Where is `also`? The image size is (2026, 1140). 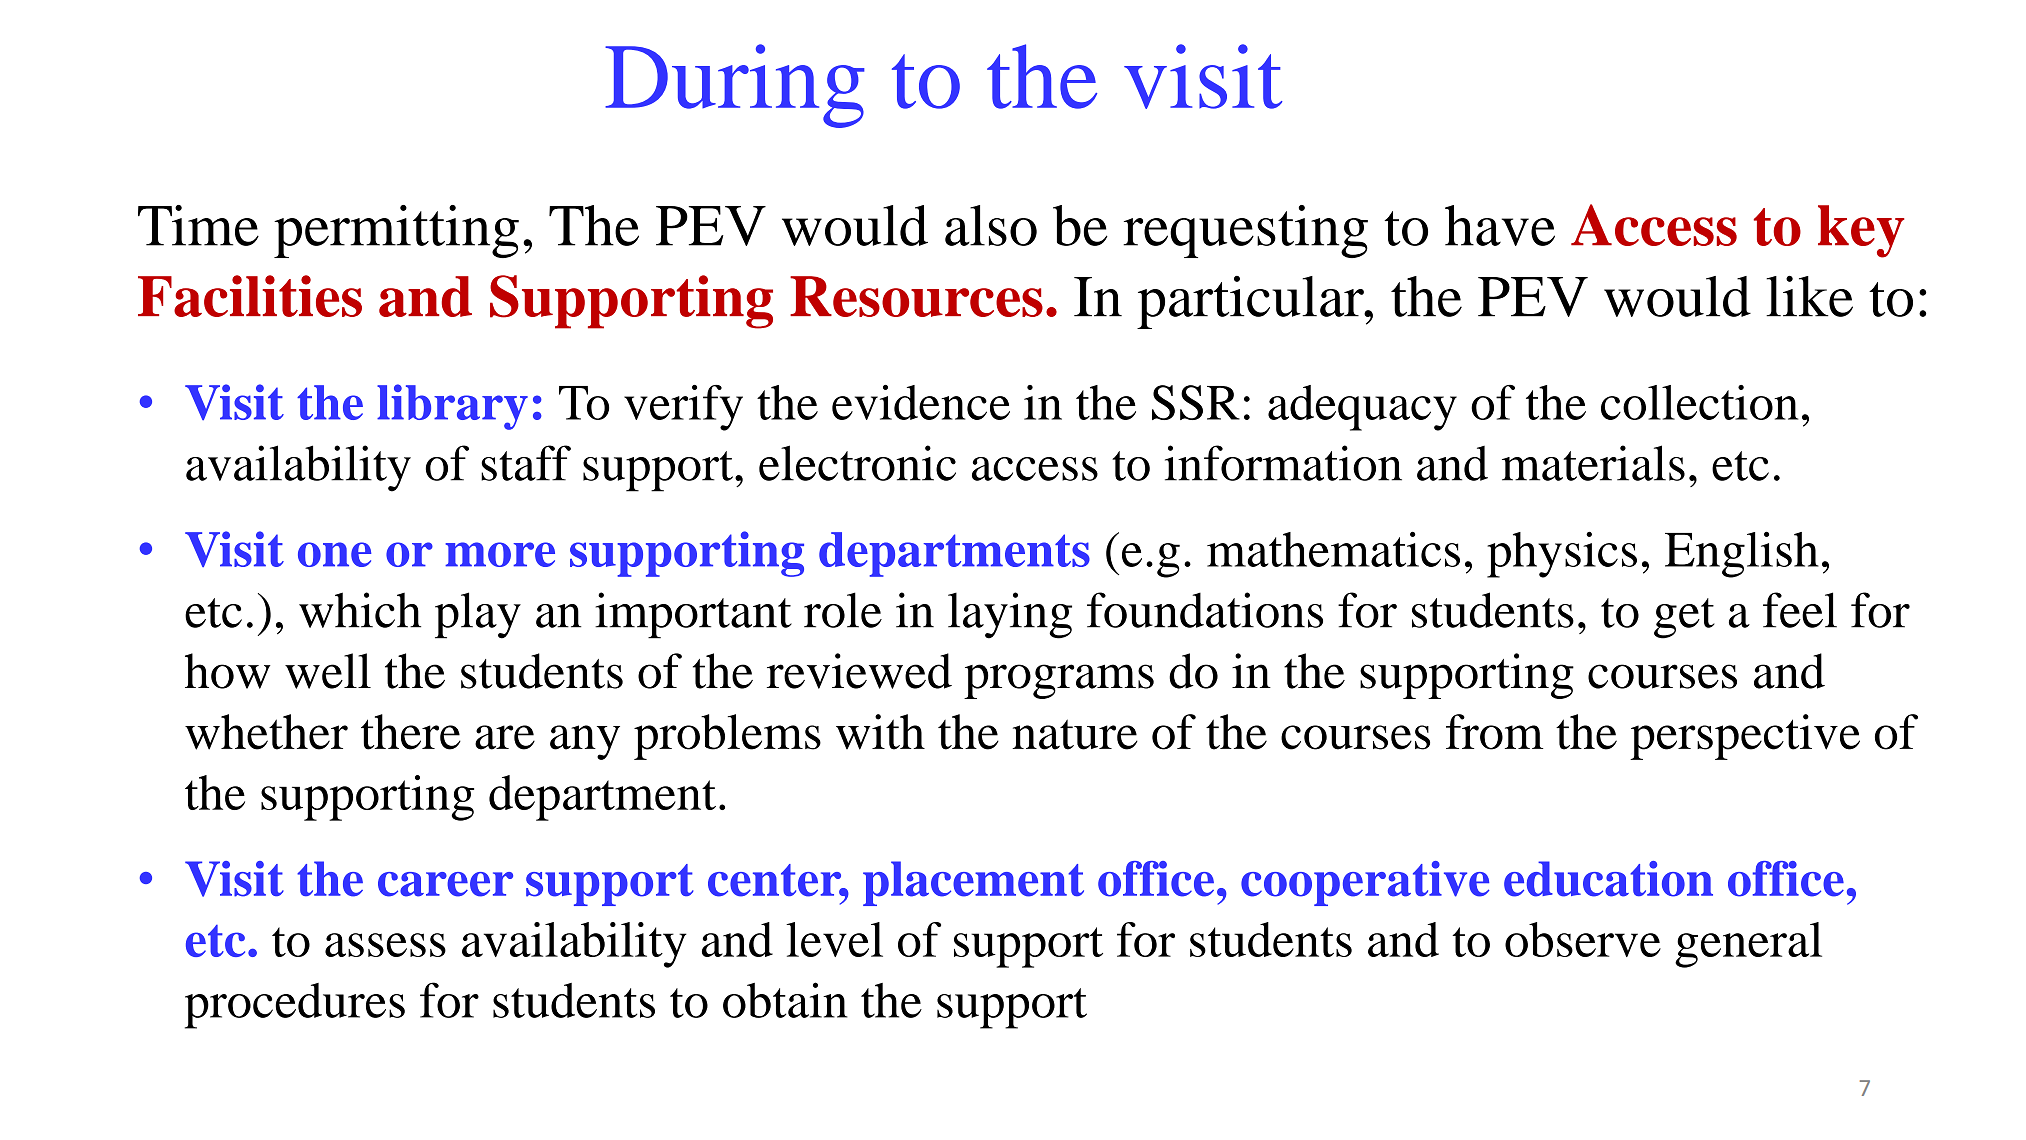
also is located at coordinates (991, 225).
